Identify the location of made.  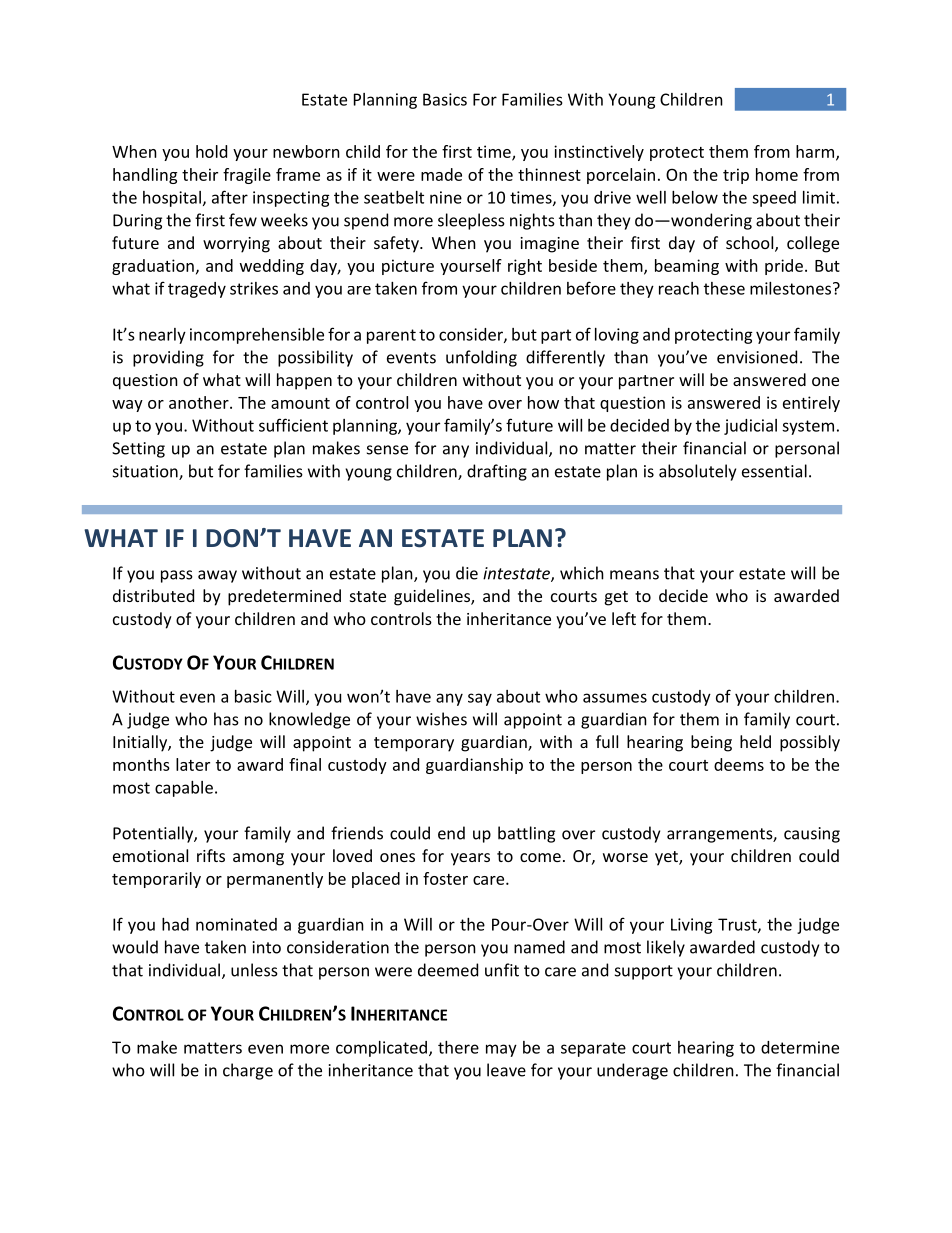
(441, 174).
